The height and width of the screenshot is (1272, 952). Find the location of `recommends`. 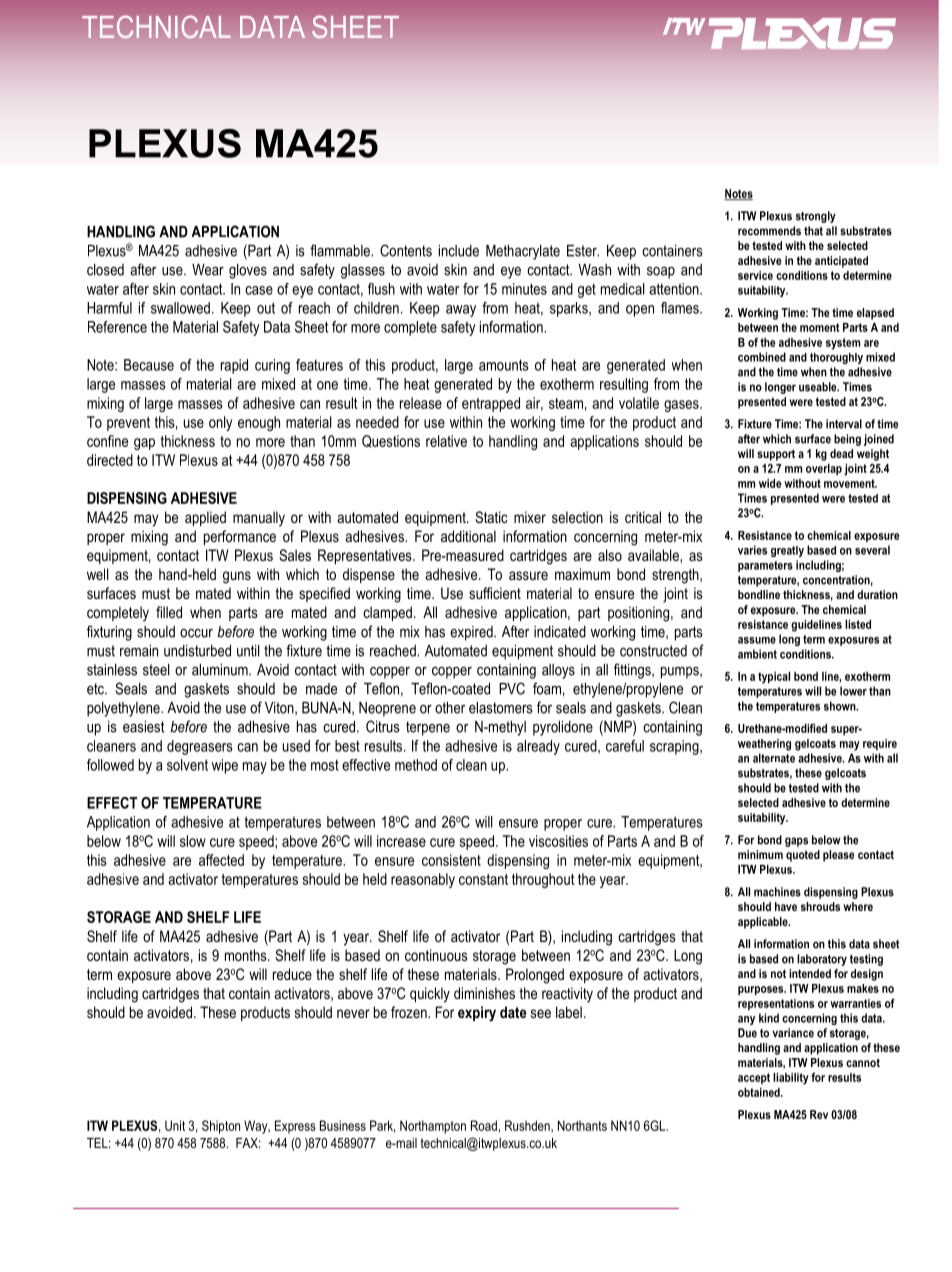

recommends is located at coordinates (769, 231).
